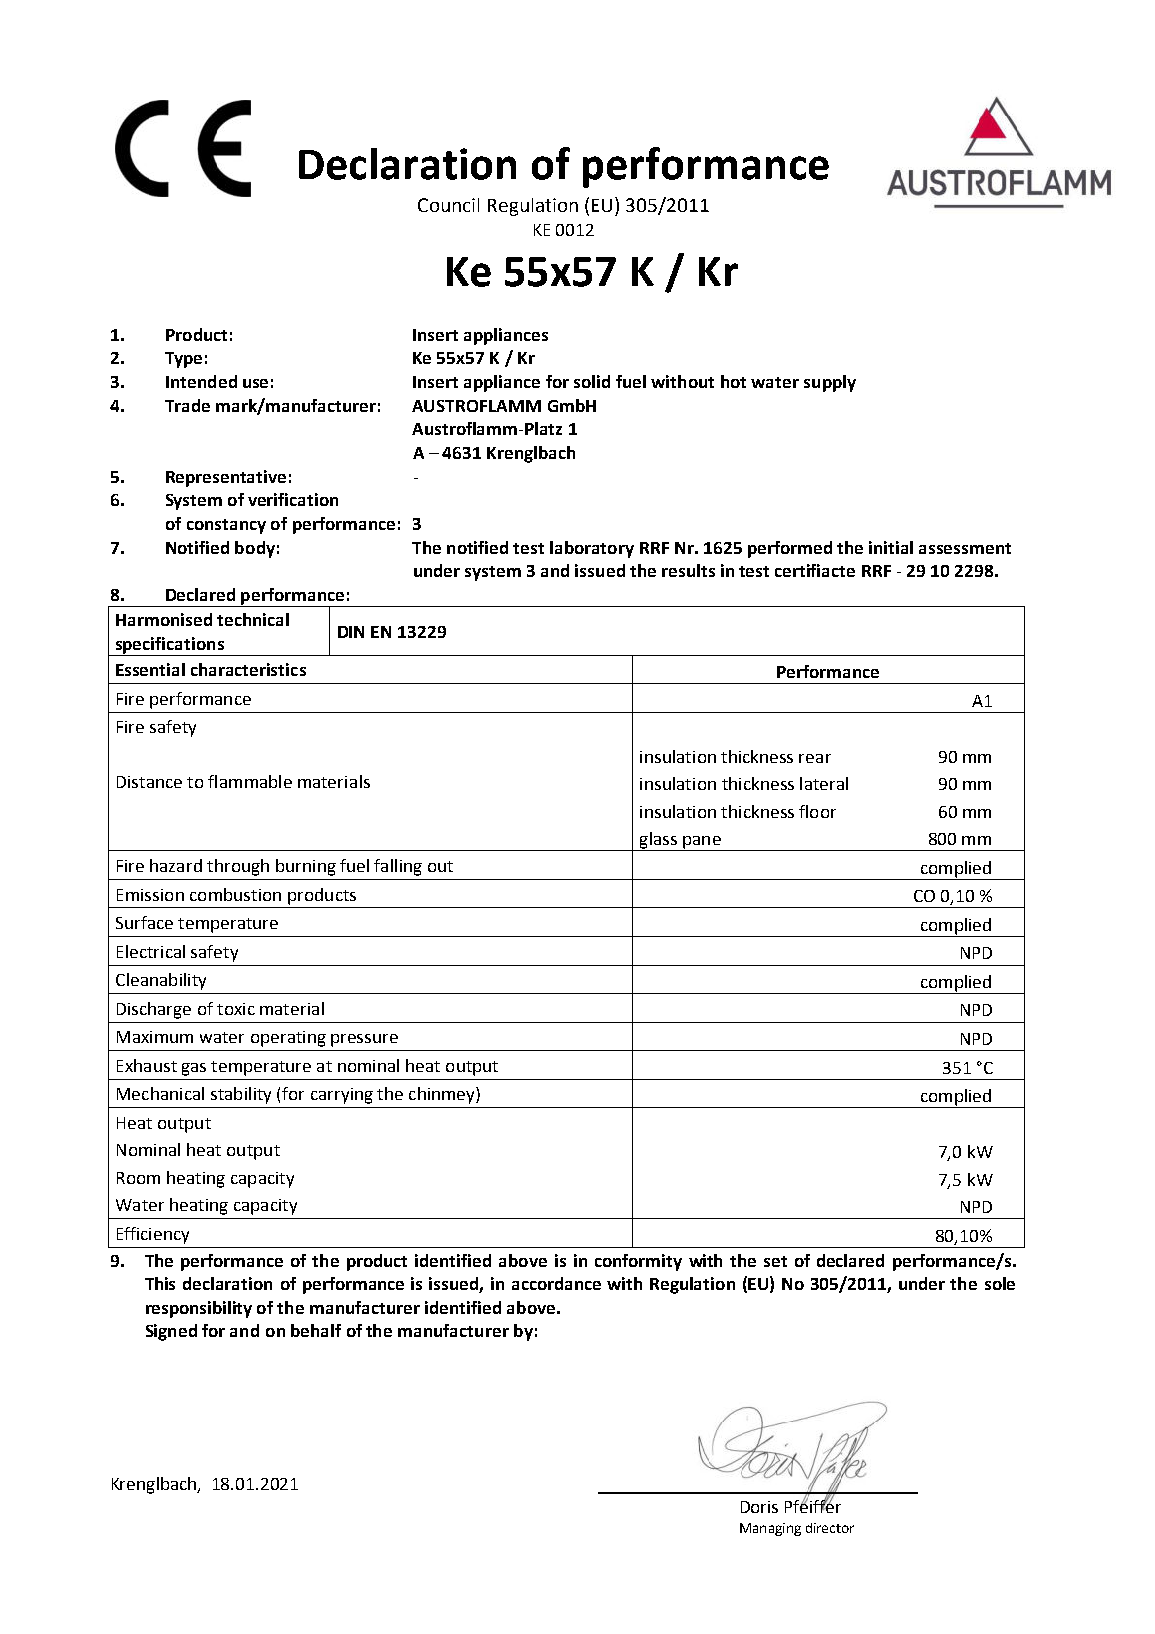 The width and height of the page is (1155, 1634). Describe the element at coordinates (448, 205) in the page. I see `Council` at that location.
